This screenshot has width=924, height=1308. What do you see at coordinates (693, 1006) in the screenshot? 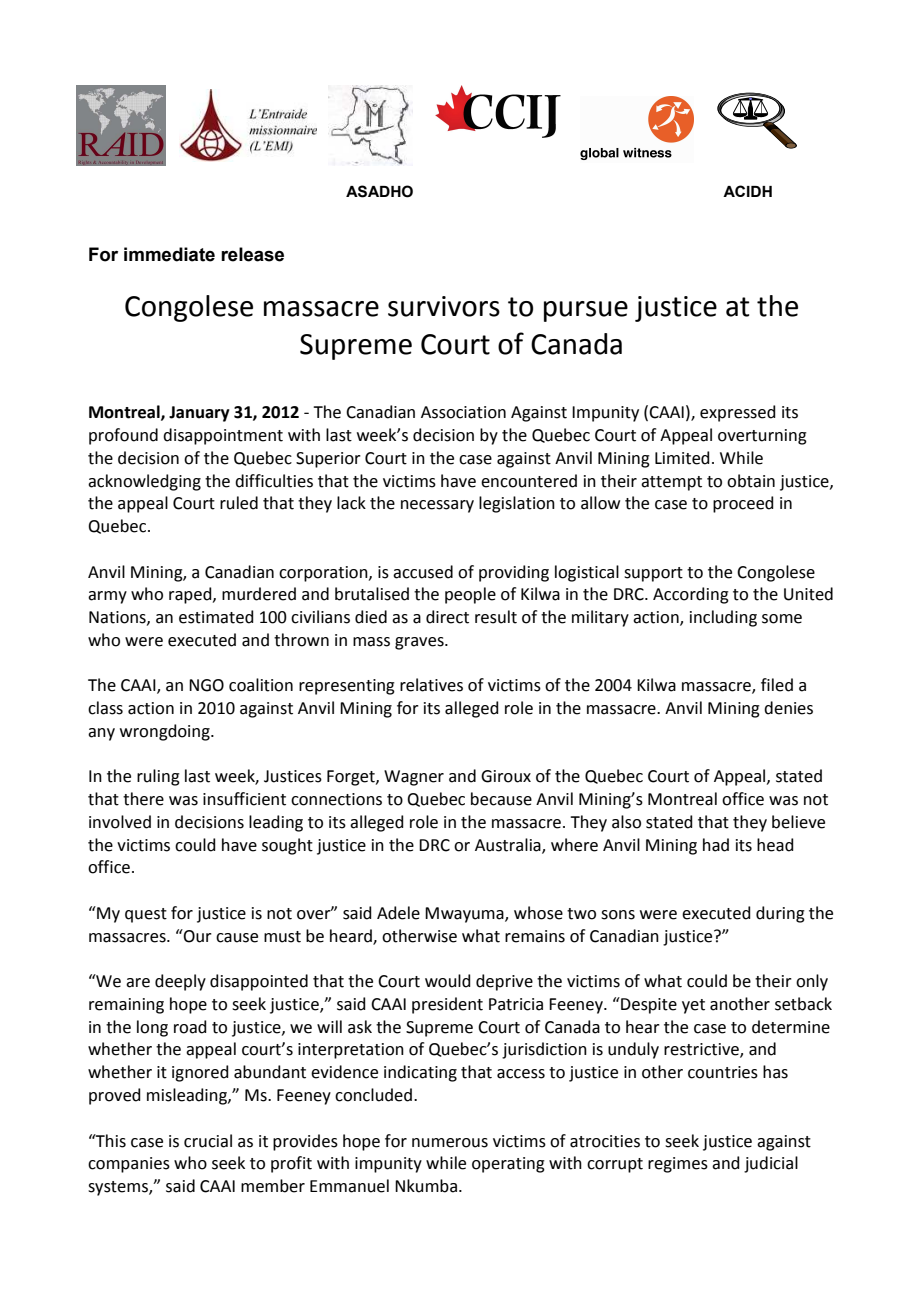
I see `yet` at bounding box center [693, 1006].
